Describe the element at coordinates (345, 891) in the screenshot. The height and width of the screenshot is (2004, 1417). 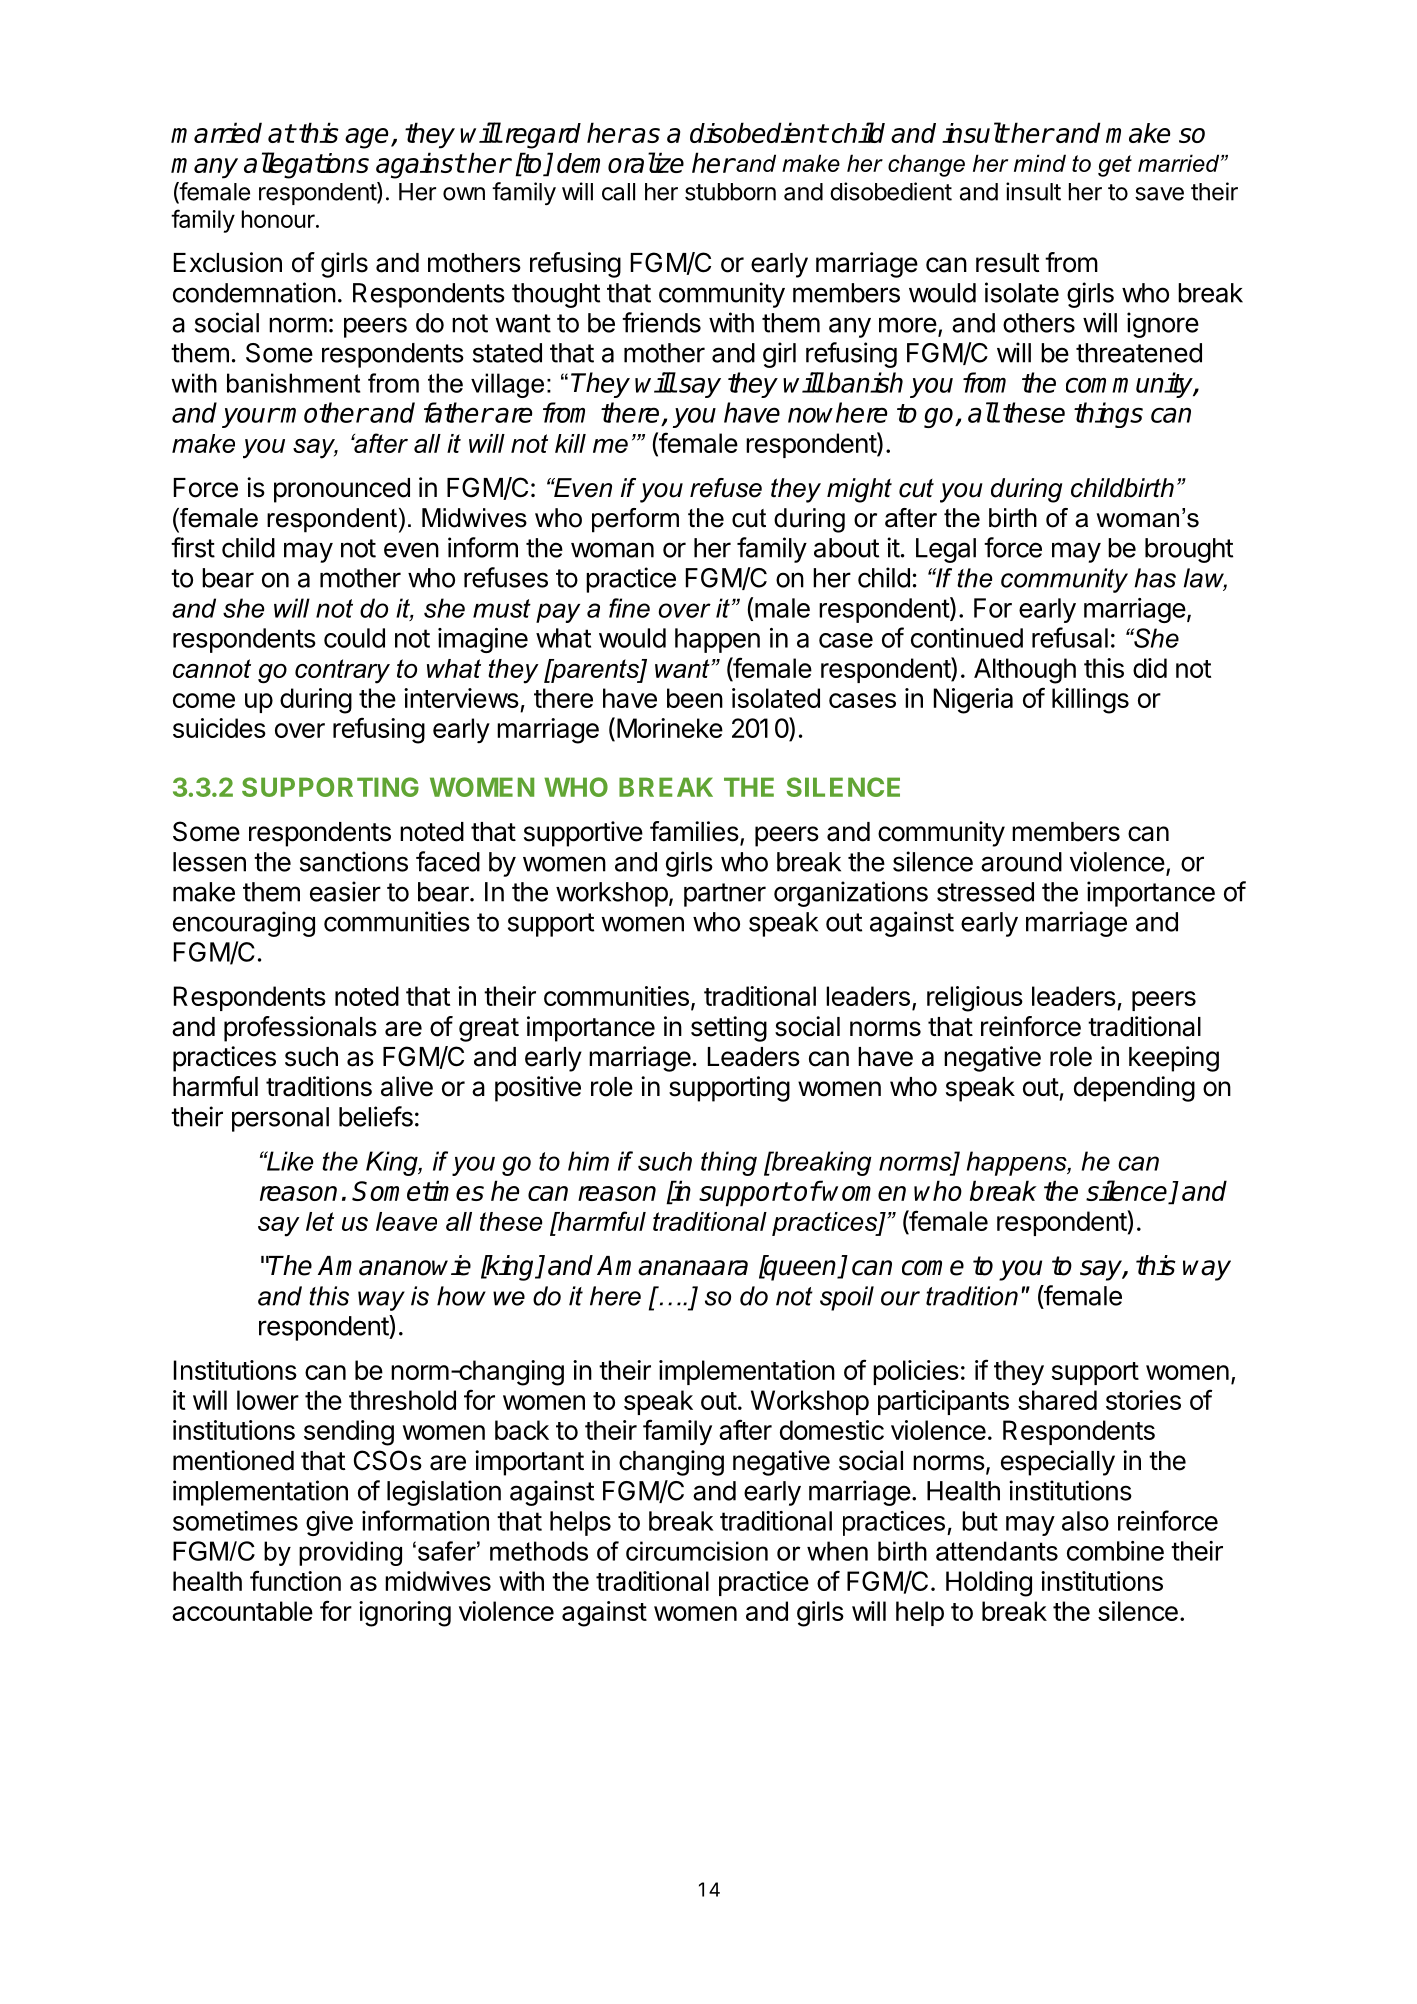
I see `easier` at that location.
